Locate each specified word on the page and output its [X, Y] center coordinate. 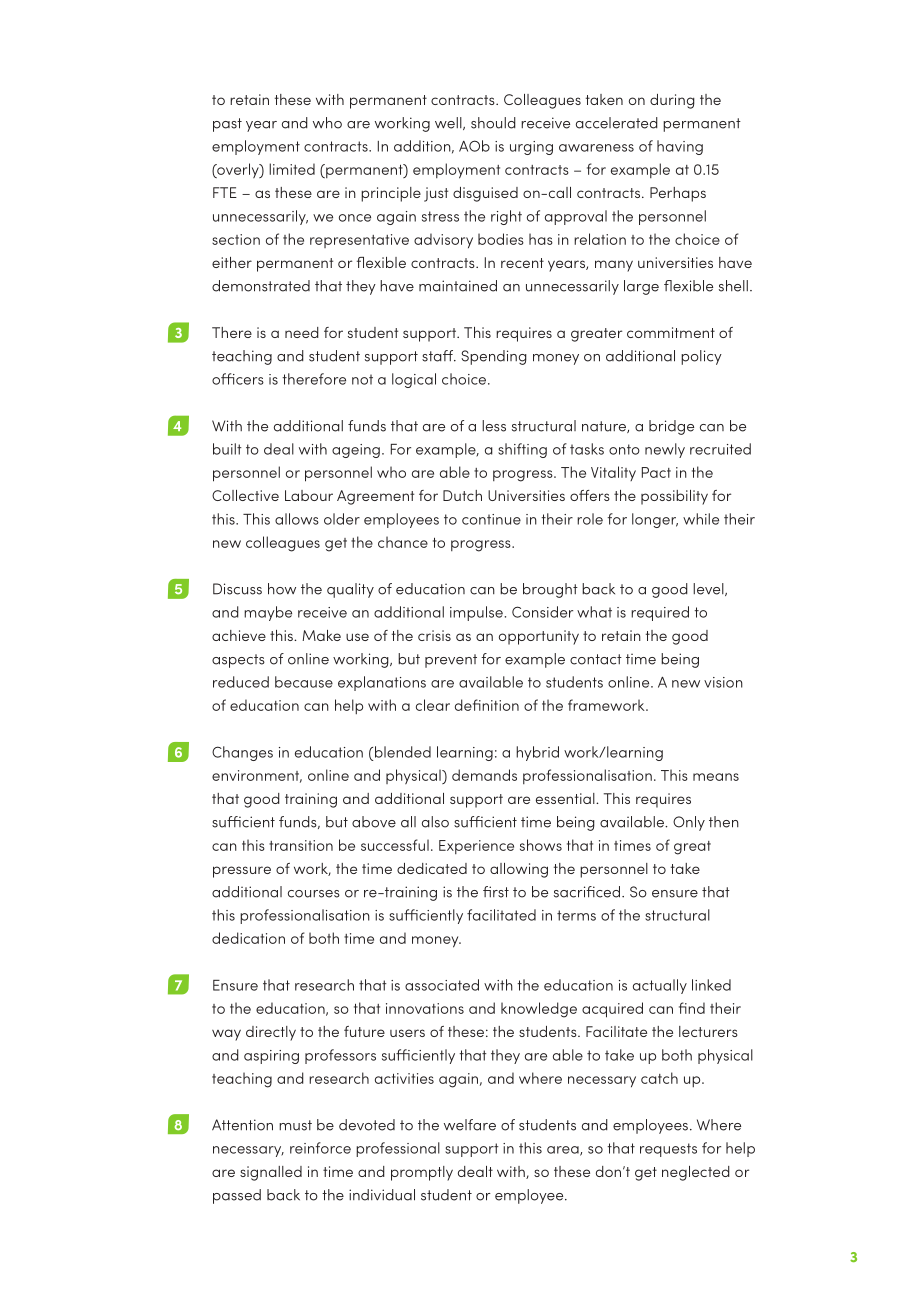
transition [301, 845]
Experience [476, 847]
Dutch [462, 495]
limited [292, 169]
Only [689, 823]
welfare [470, 1125]
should [493, 123]
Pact [656, 472]
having [680, 147]
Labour [309, 495]
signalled [271, 1173]
